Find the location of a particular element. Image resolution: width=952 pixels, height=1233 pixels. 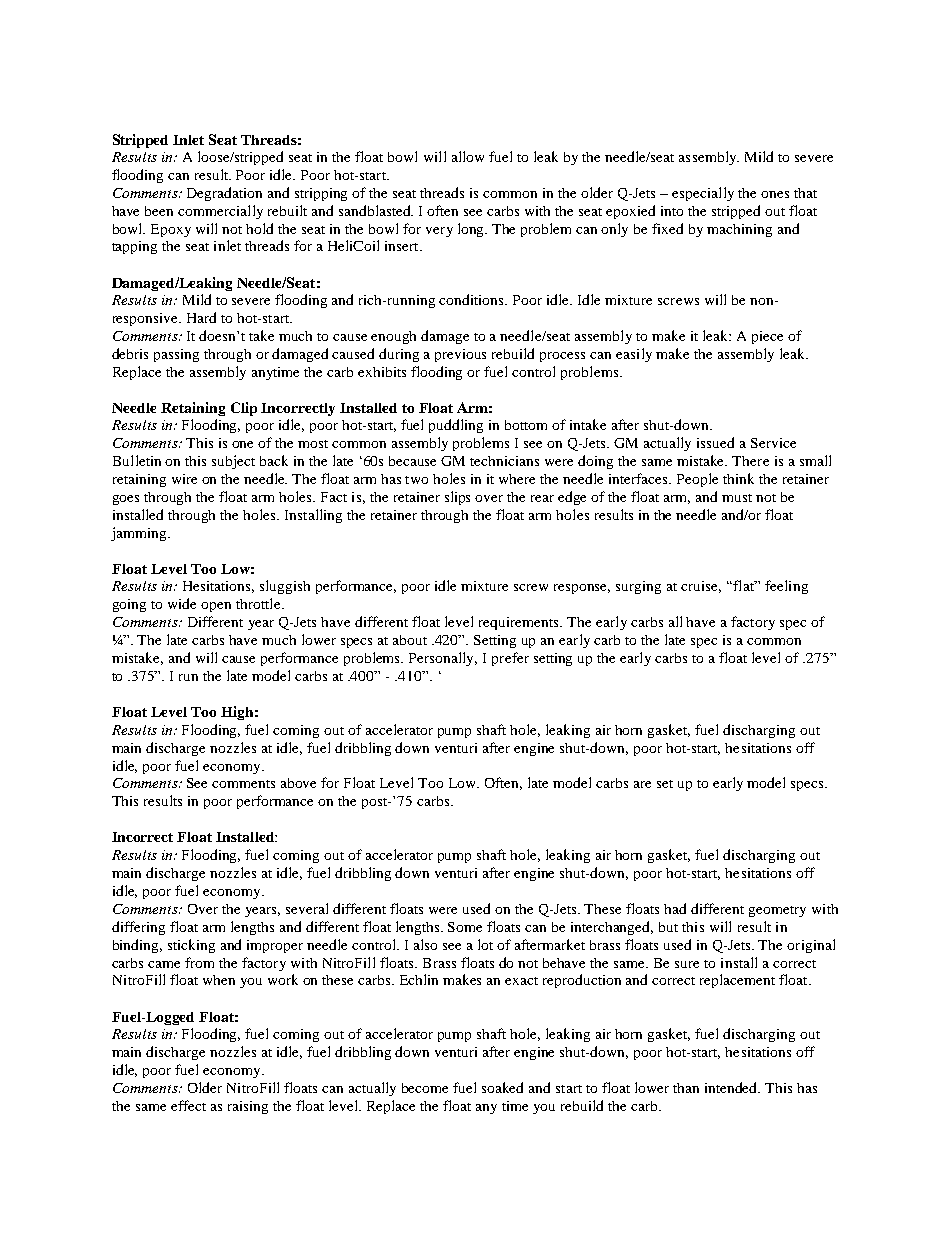

Personally is located at coordinates (443, 659).
